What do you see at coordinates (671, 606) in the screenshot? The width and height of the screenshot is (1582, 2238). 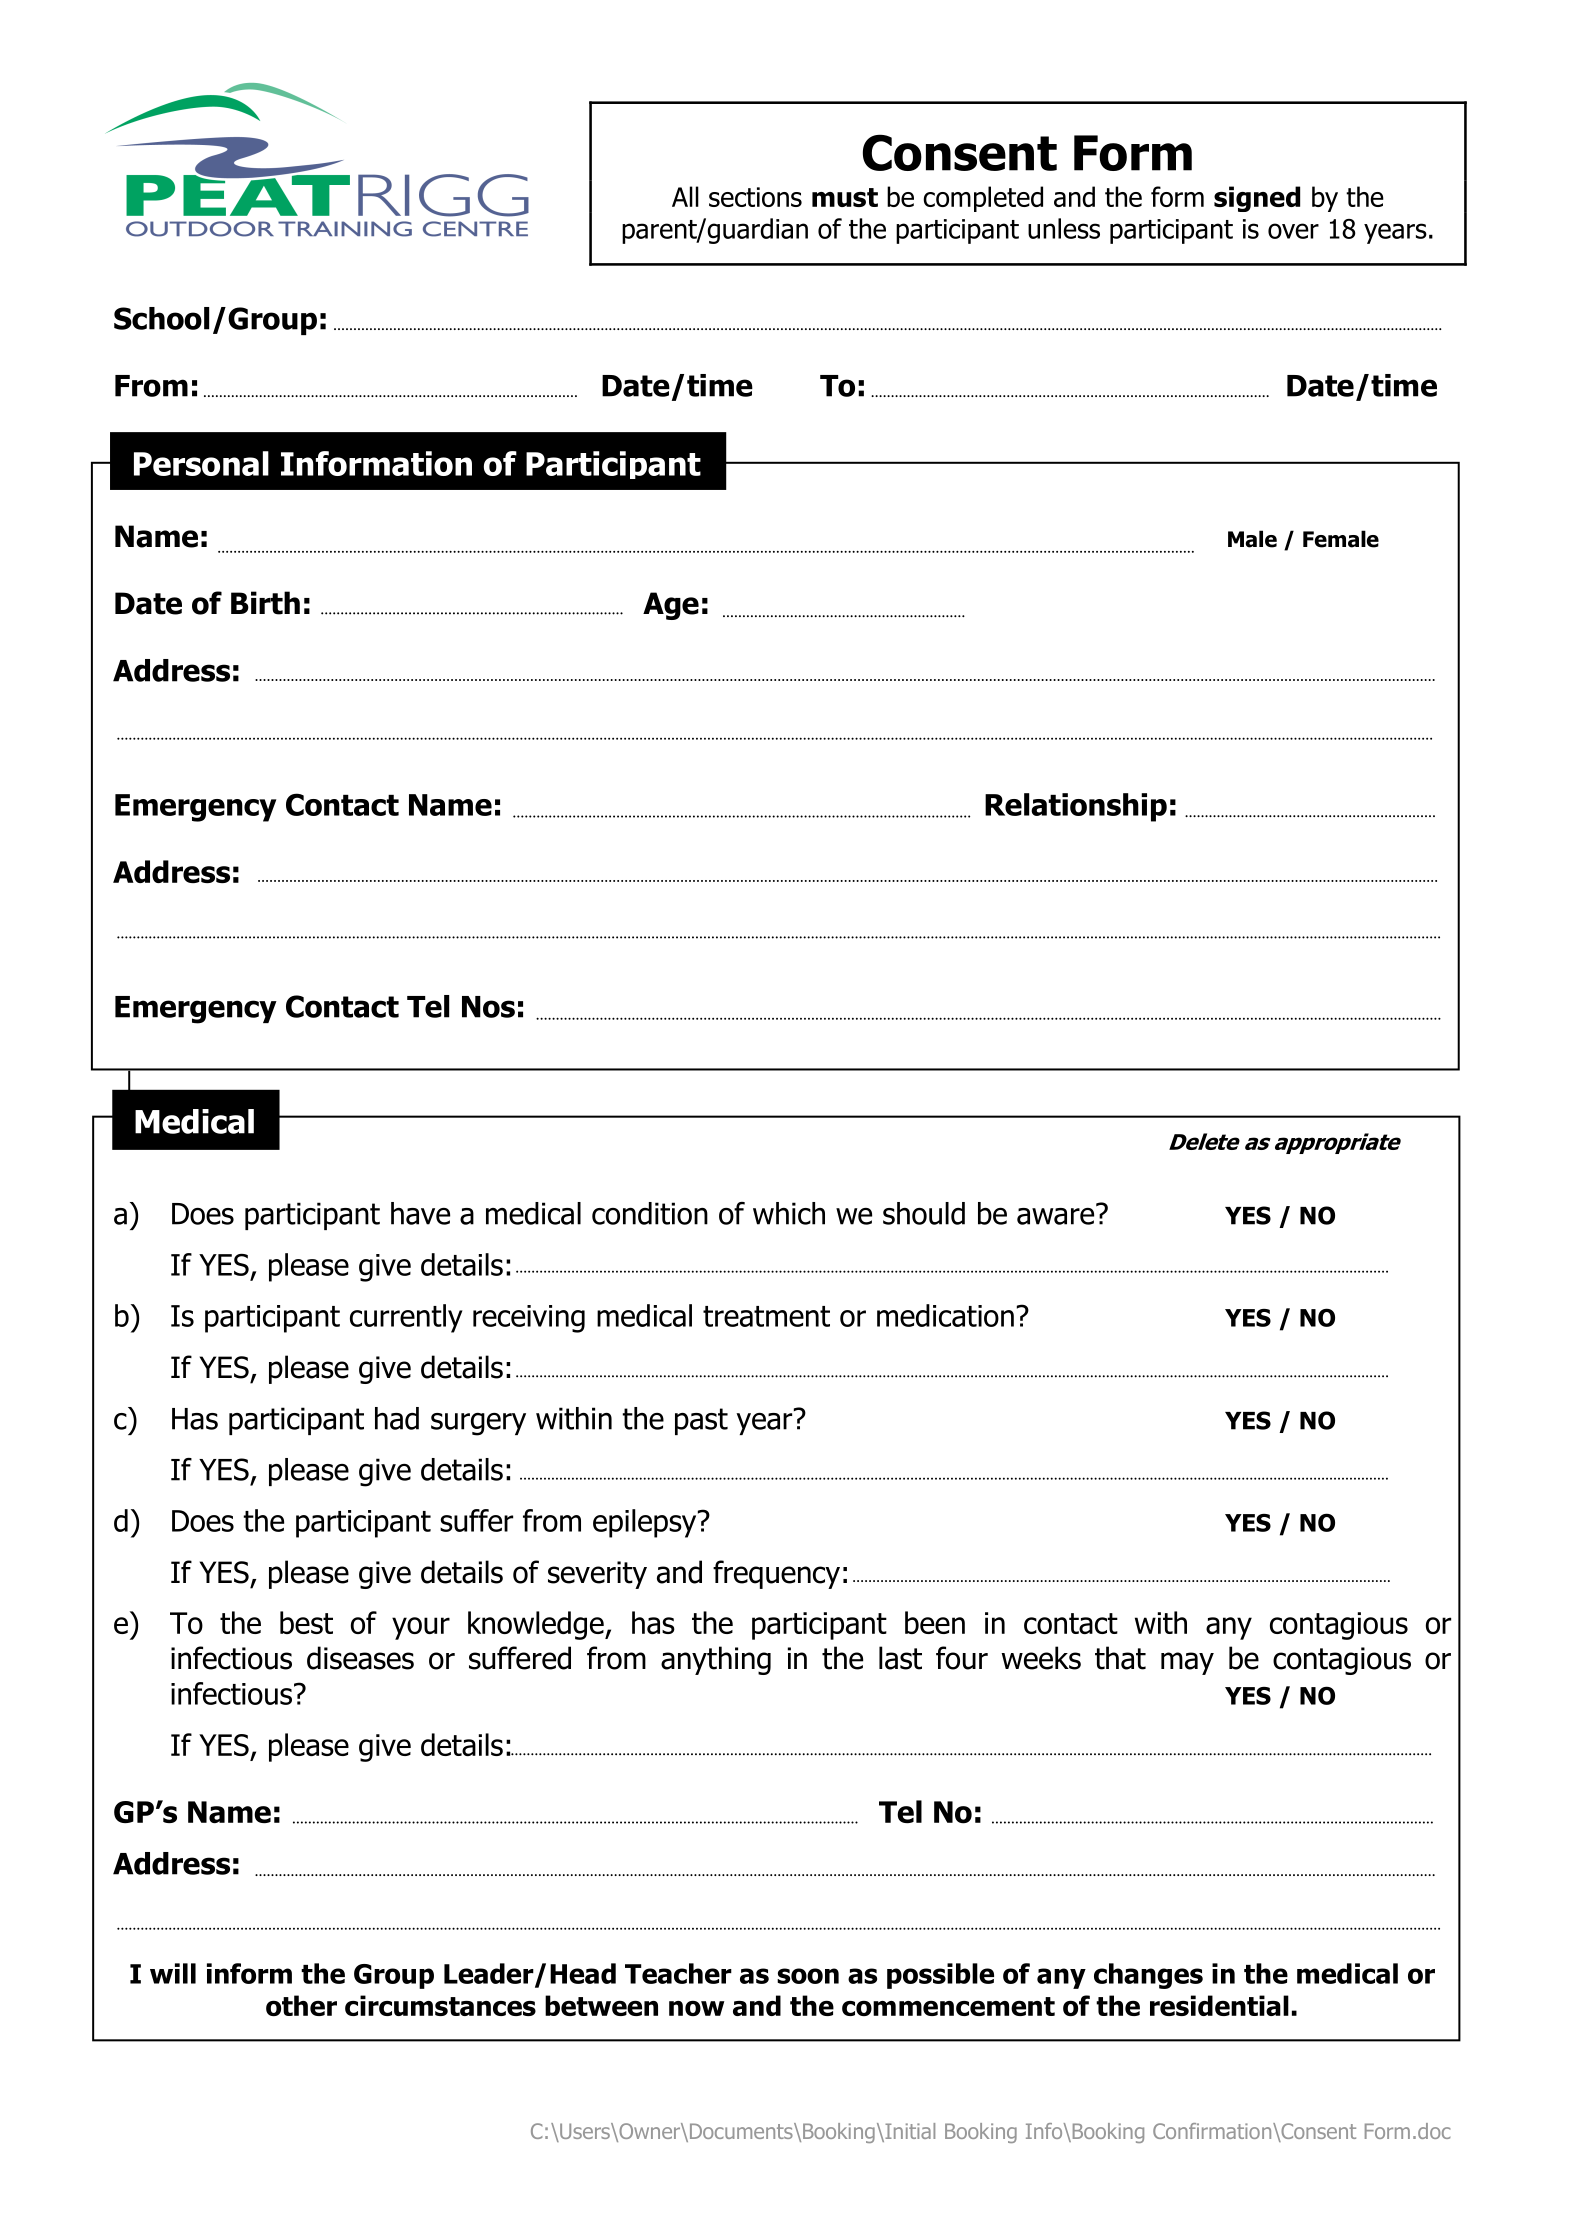 I see `Age` at bounding box center [671, 606].
